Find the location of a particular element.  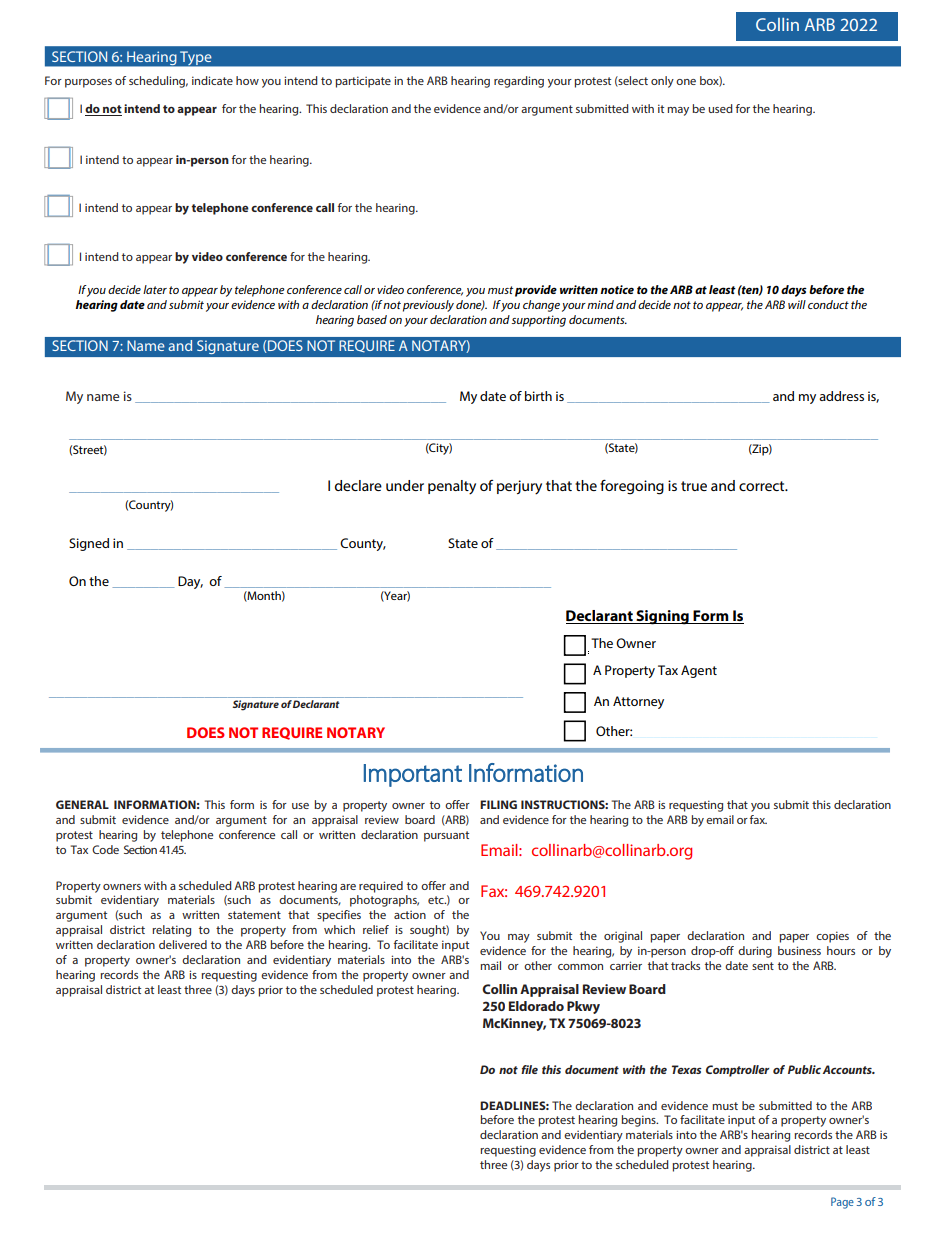

file is located at coordinates (529, 1069).
